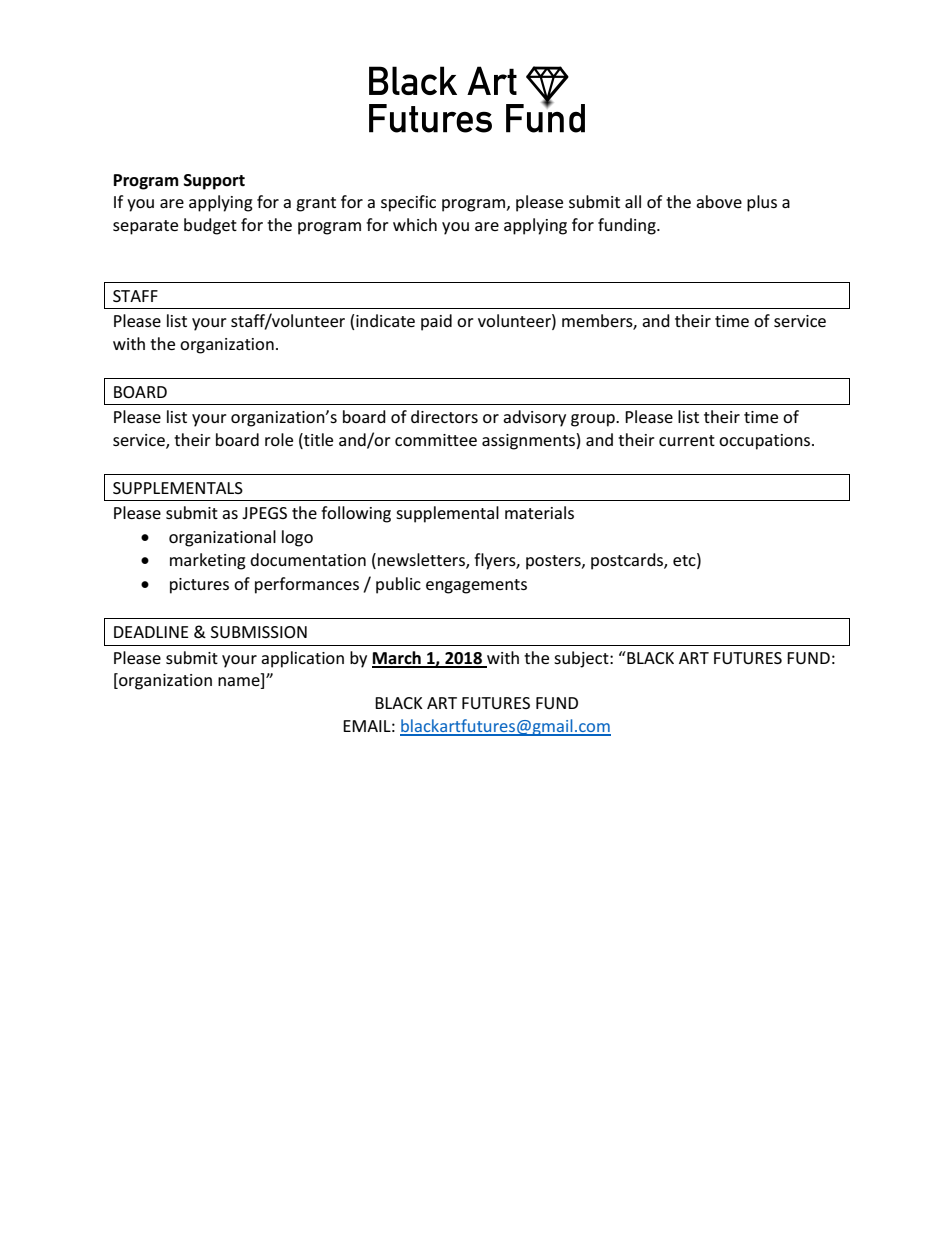 This screenshot has width=952, height=1233. I want to click on role, so click(279, 439).
